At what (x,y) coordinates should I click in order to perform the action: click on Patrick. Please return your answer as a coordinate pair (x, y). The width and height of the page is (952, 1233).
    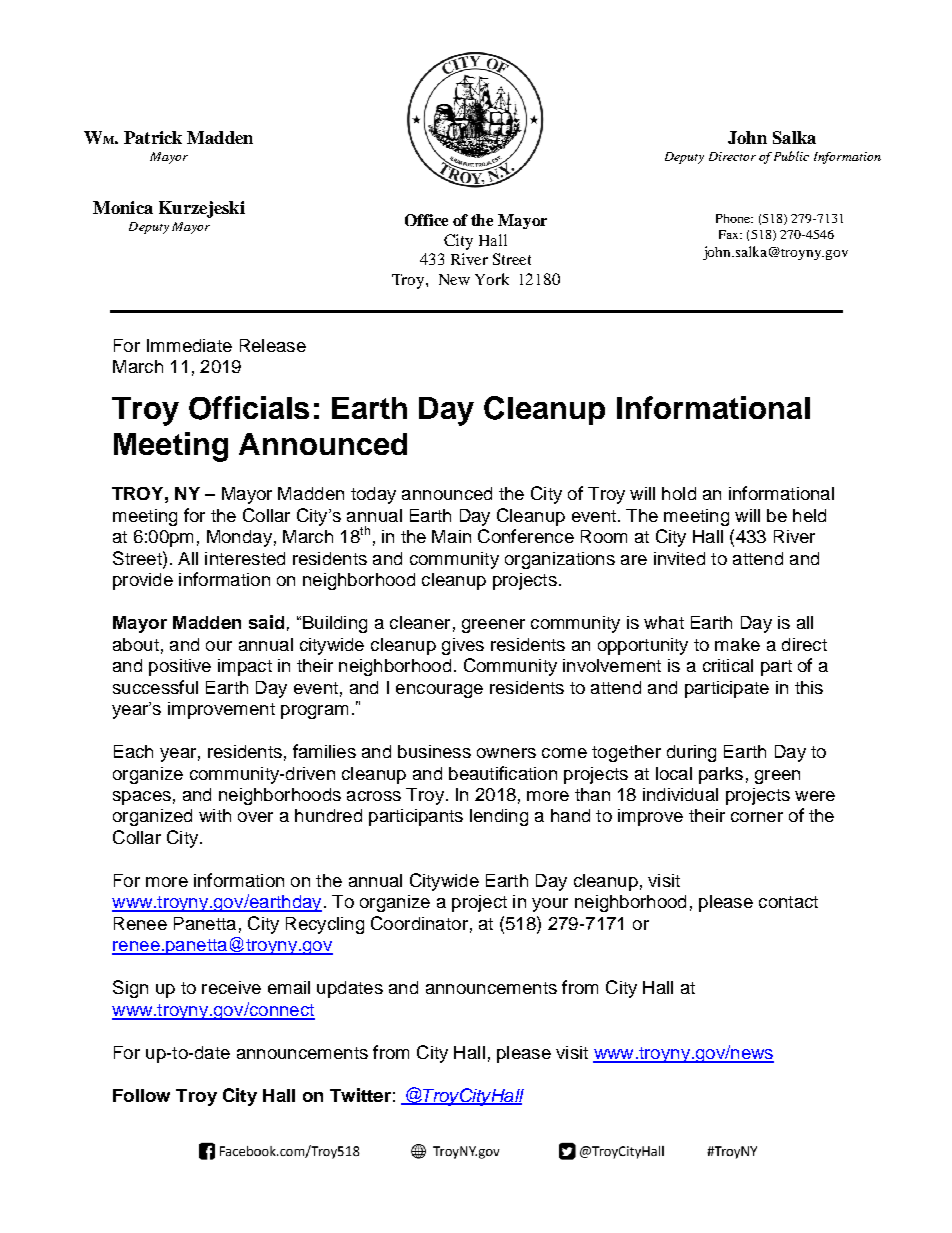
    Looking at the image, I should click on (153, 137).
